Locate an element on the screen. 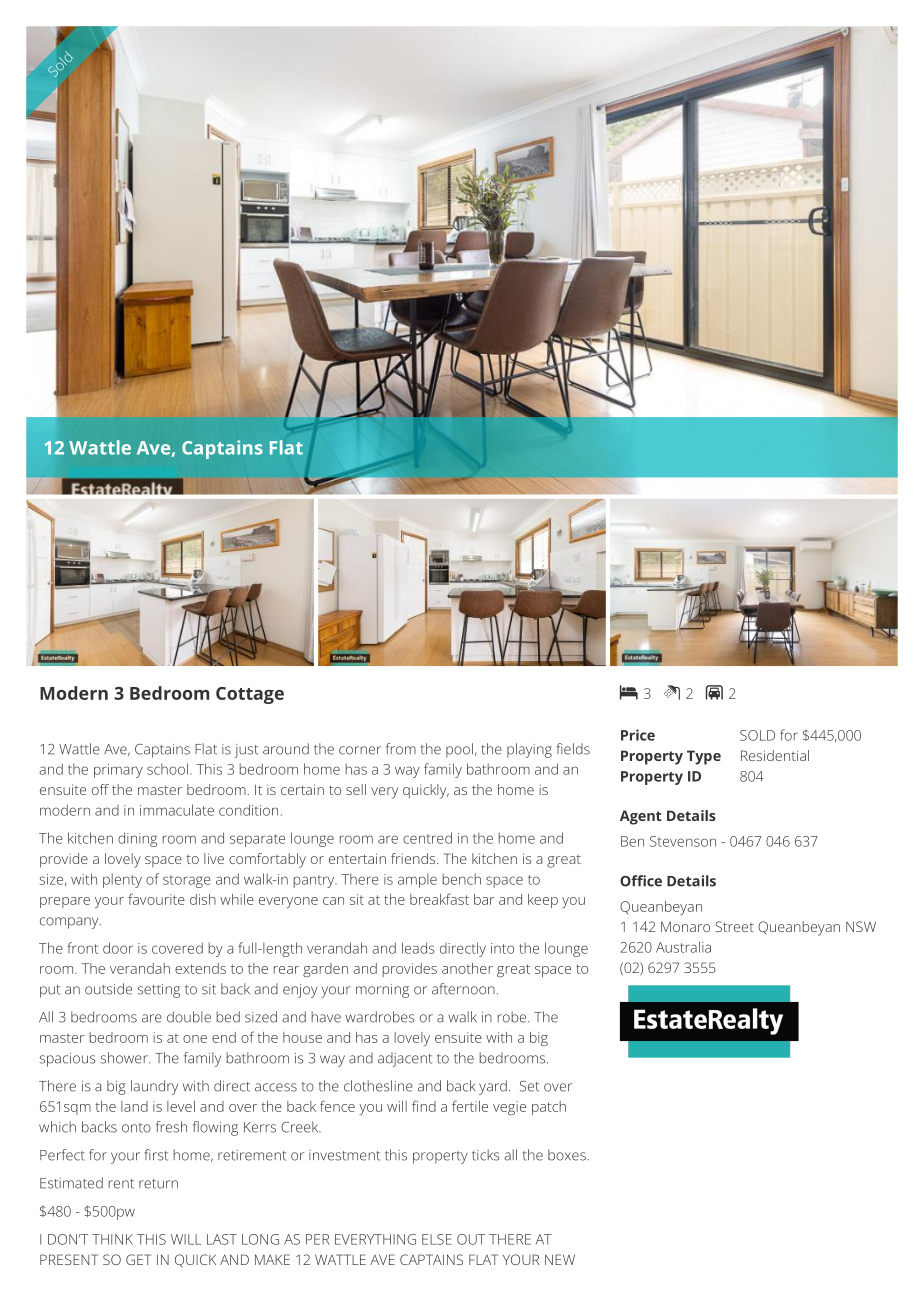 This screenshot has height=1303, width=924. patch is located at coordinates (549, 1108).
